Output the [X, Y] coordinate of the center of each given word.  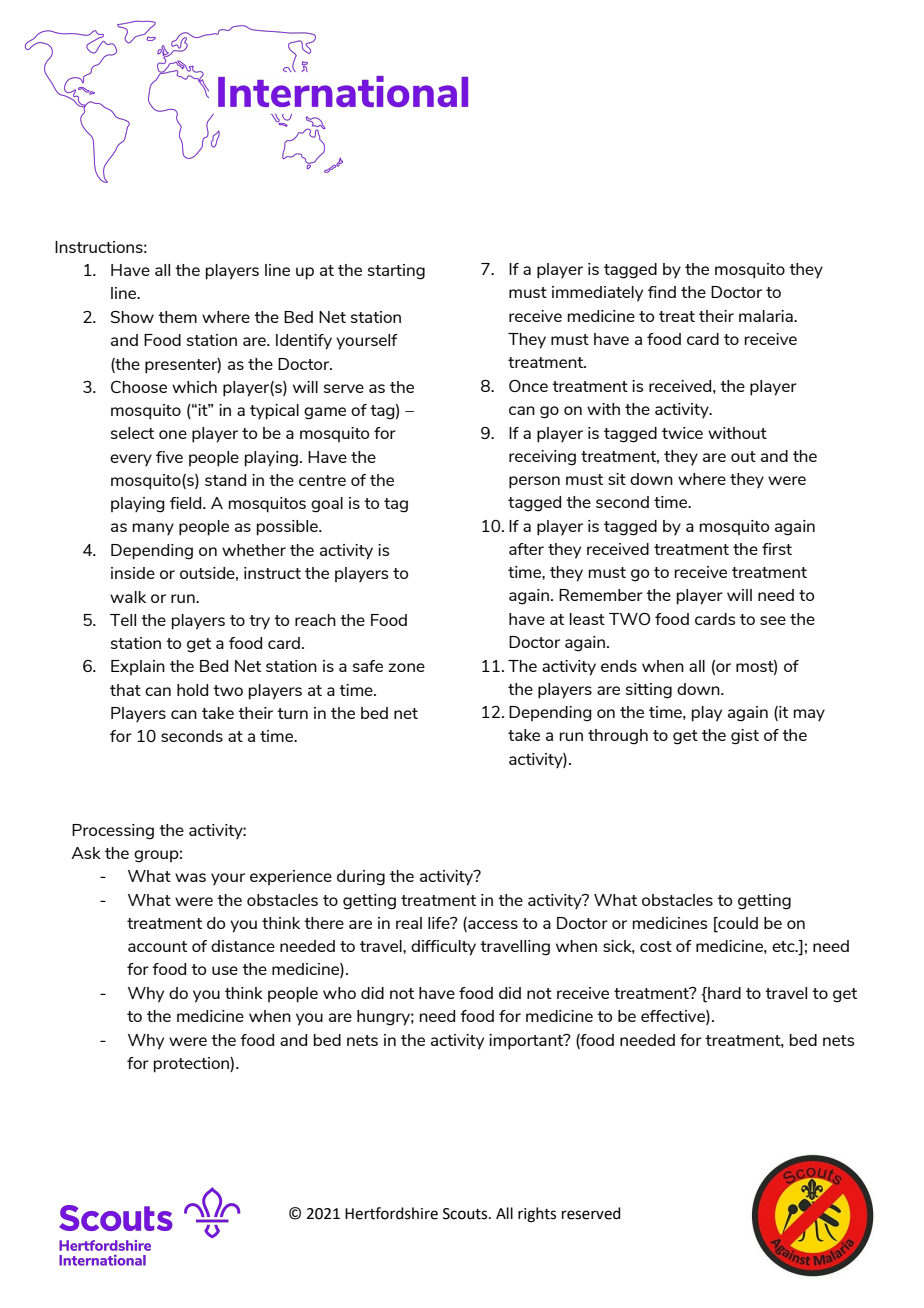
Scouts [466, 1214]
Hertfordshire [391, 1213]
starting [396, 272]
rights [537, 1215]
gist [745, 737]
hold [192, 690]
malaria [767, 316]
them [177, 317]
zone [406, 667]
